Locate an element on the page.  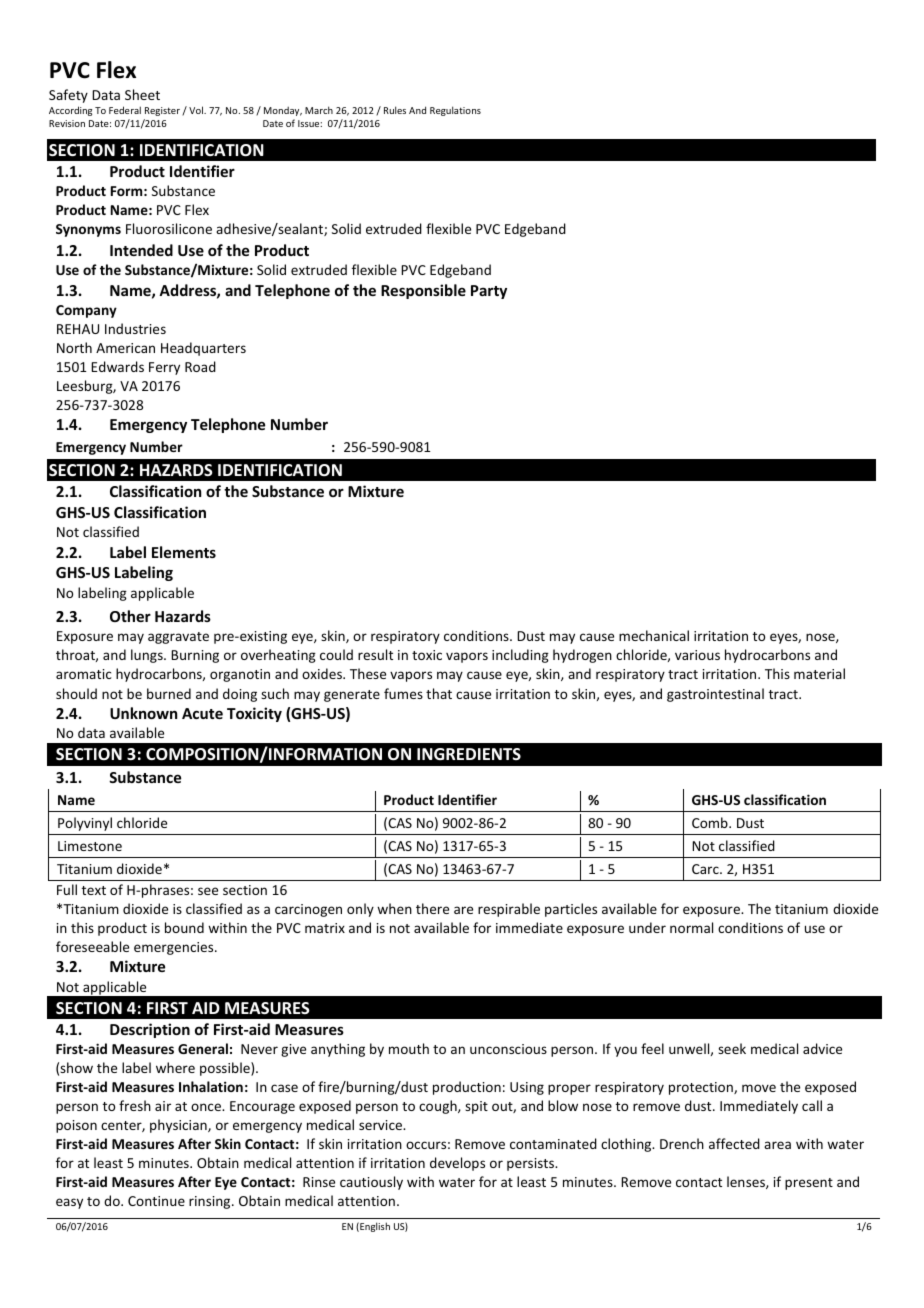
there is located at coordinates (432, 908).
